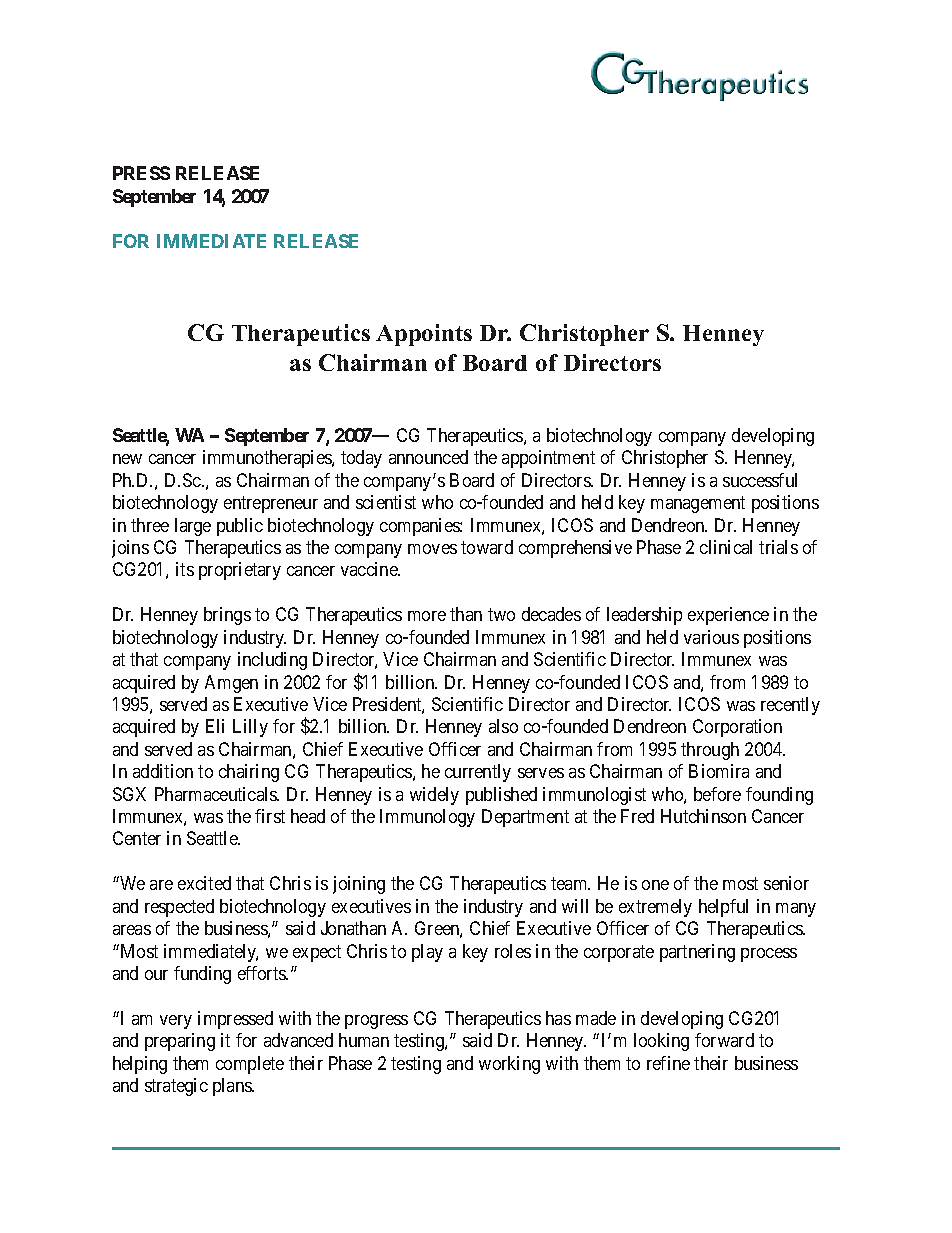 The image size is (952, 1233). I want to click on Hutchinson, so click(703, 816).
